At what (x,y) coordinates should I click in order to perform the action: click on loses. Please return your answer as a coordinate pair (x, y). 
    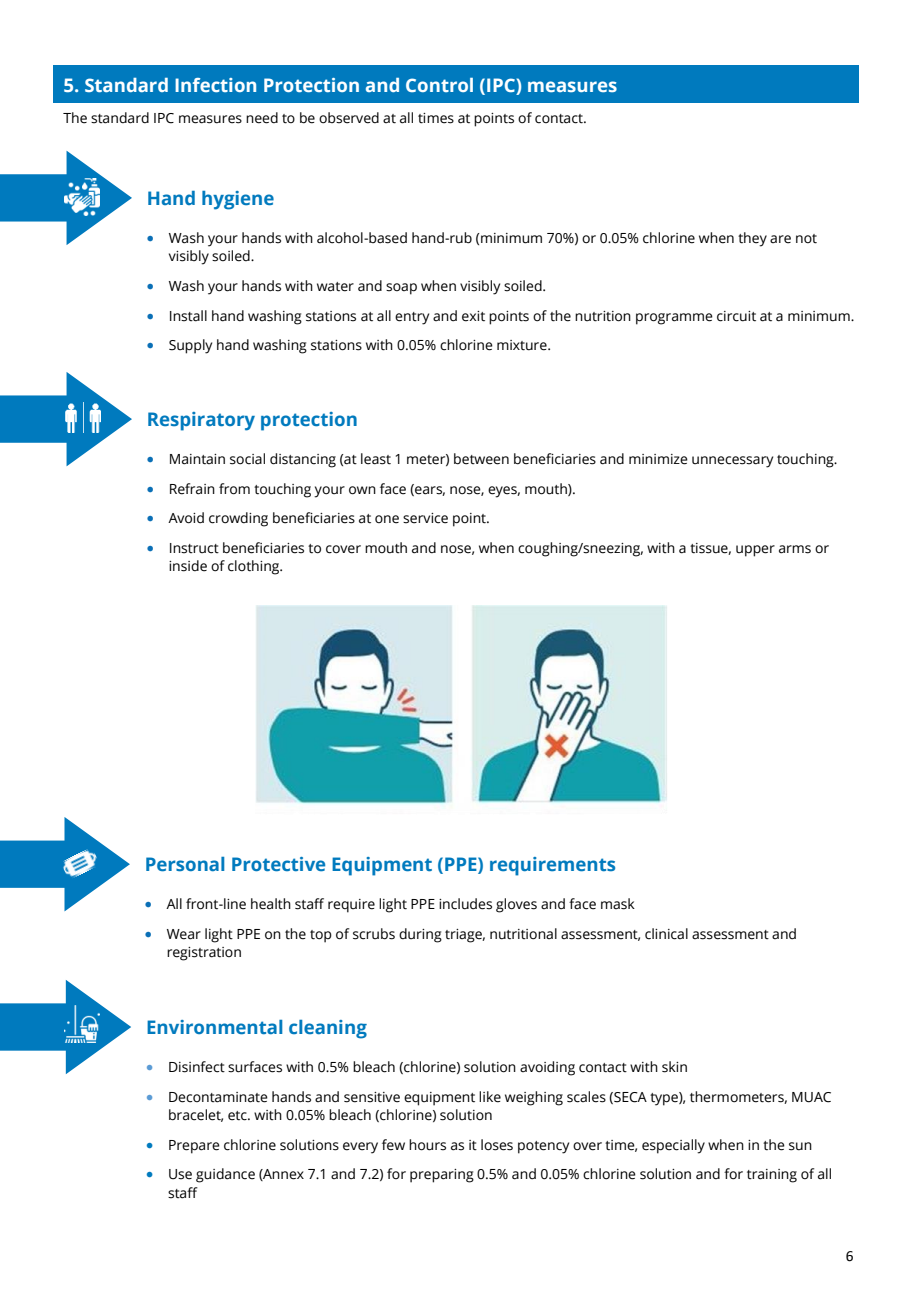
    Looking at the image, I should click on (497, 1145).
